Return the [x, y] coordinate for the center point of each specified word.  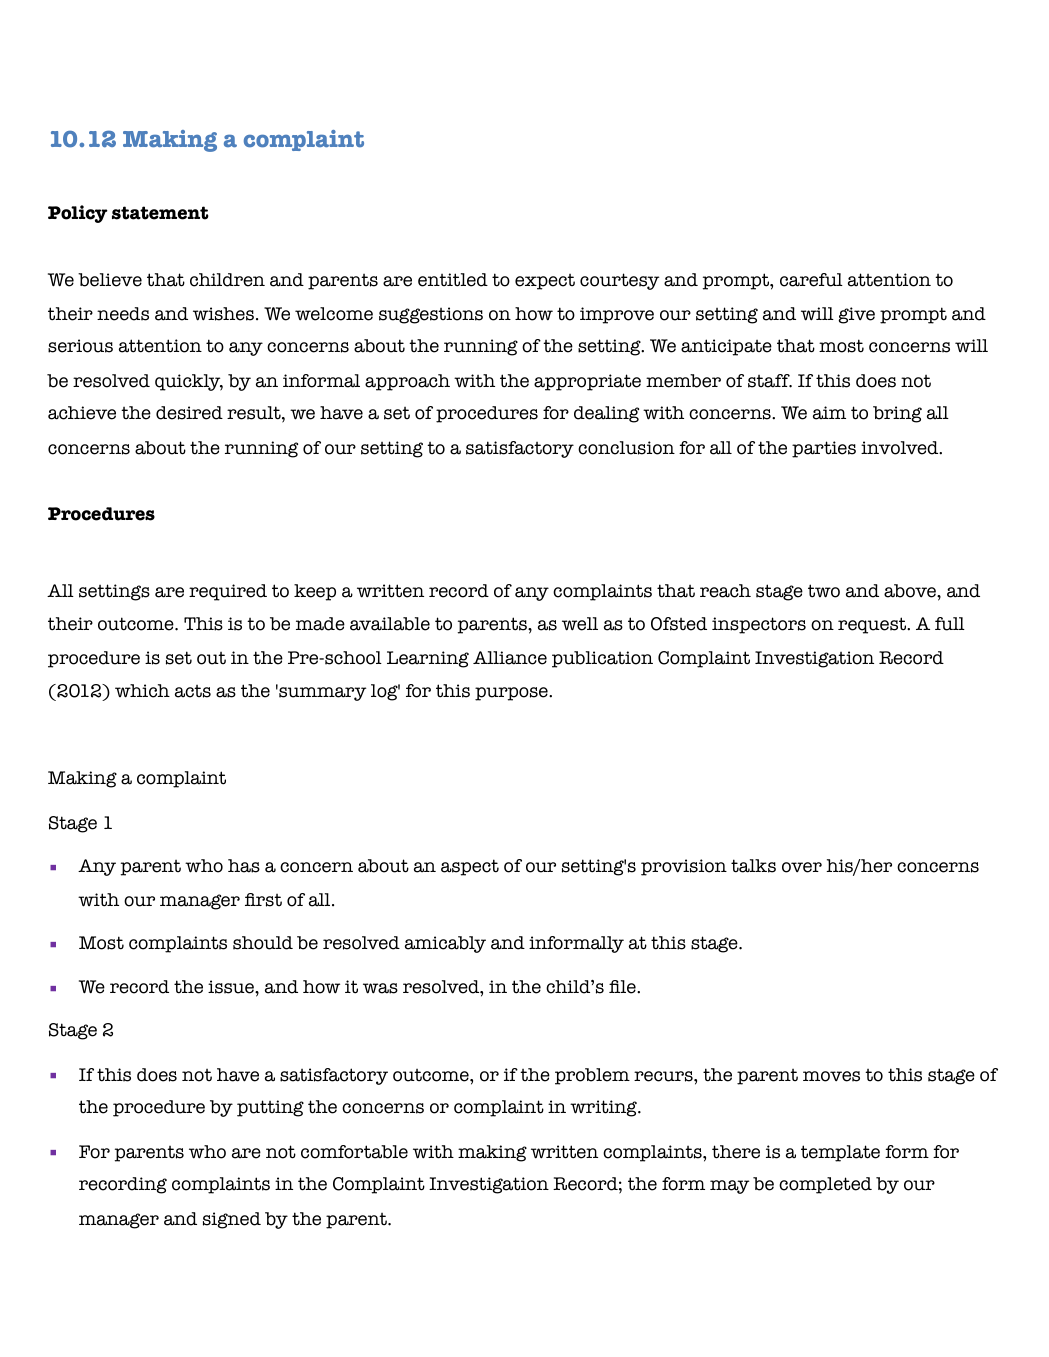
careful [811, 280]
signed [232, 1220]
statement [160, 213]
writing [604, 1108]
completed [825, 1185]
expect [545, 282]
